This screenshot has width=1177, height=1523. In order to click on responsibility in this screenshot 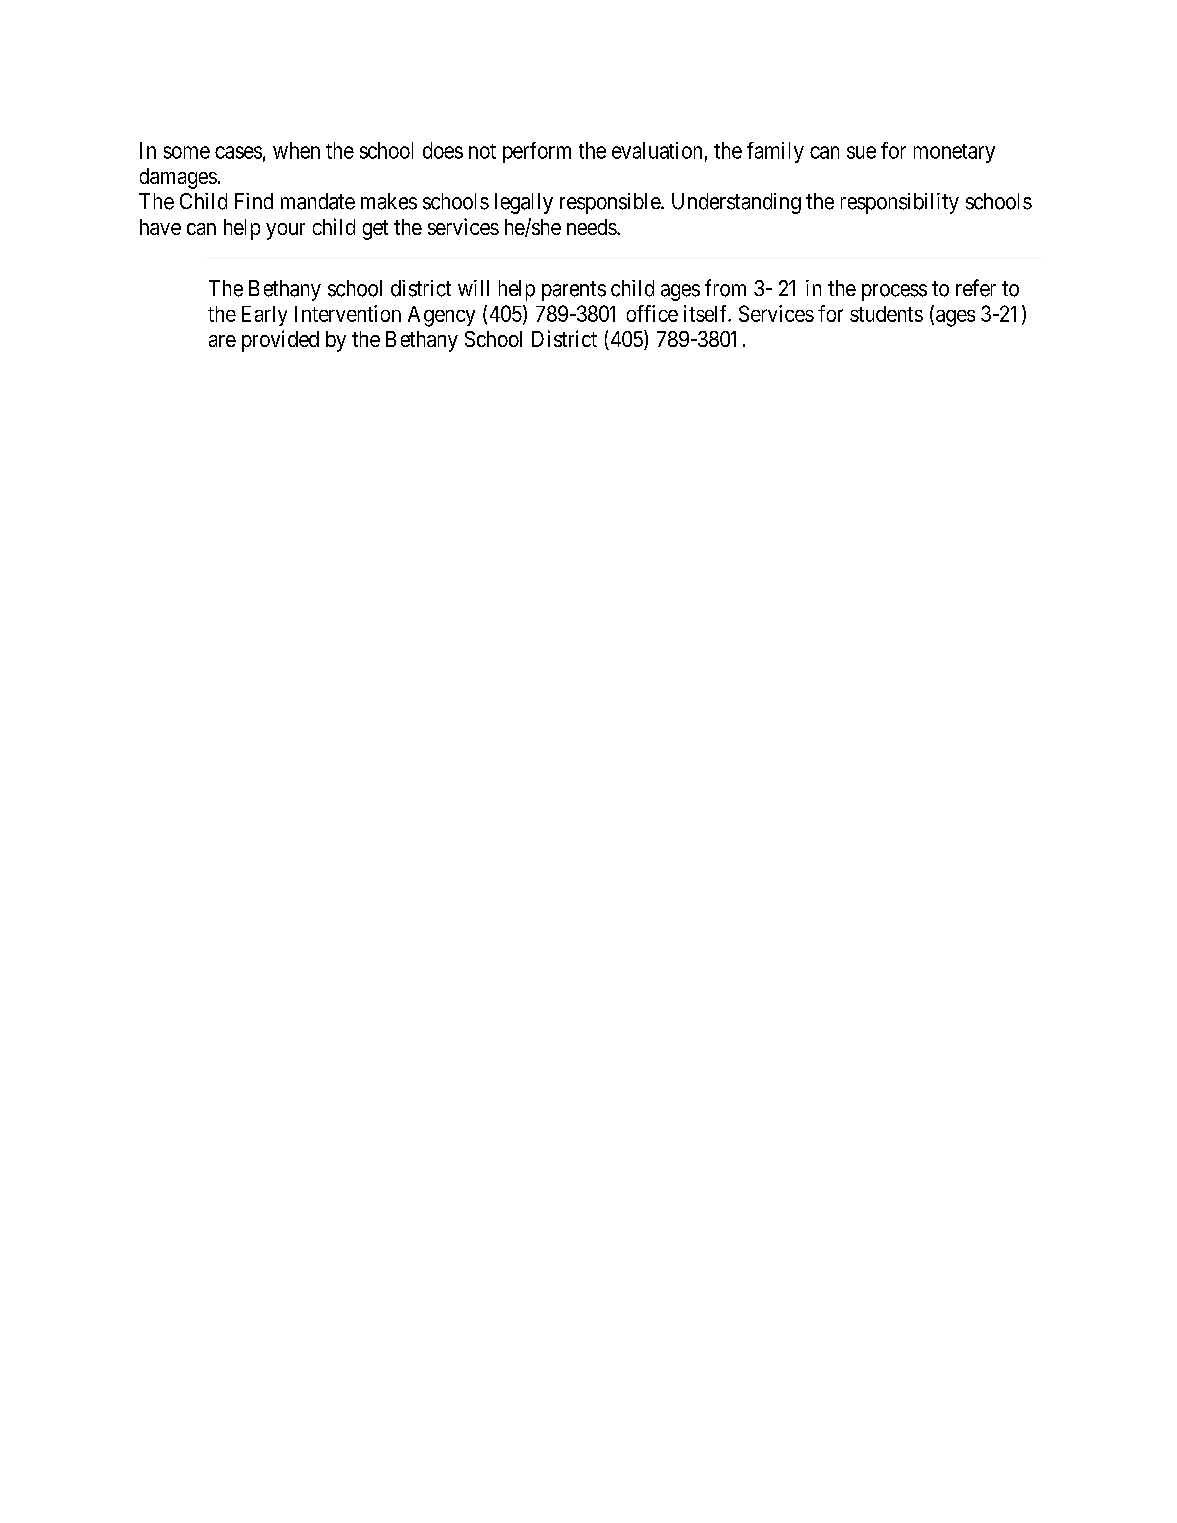, I will do `click(900, 203)`.
